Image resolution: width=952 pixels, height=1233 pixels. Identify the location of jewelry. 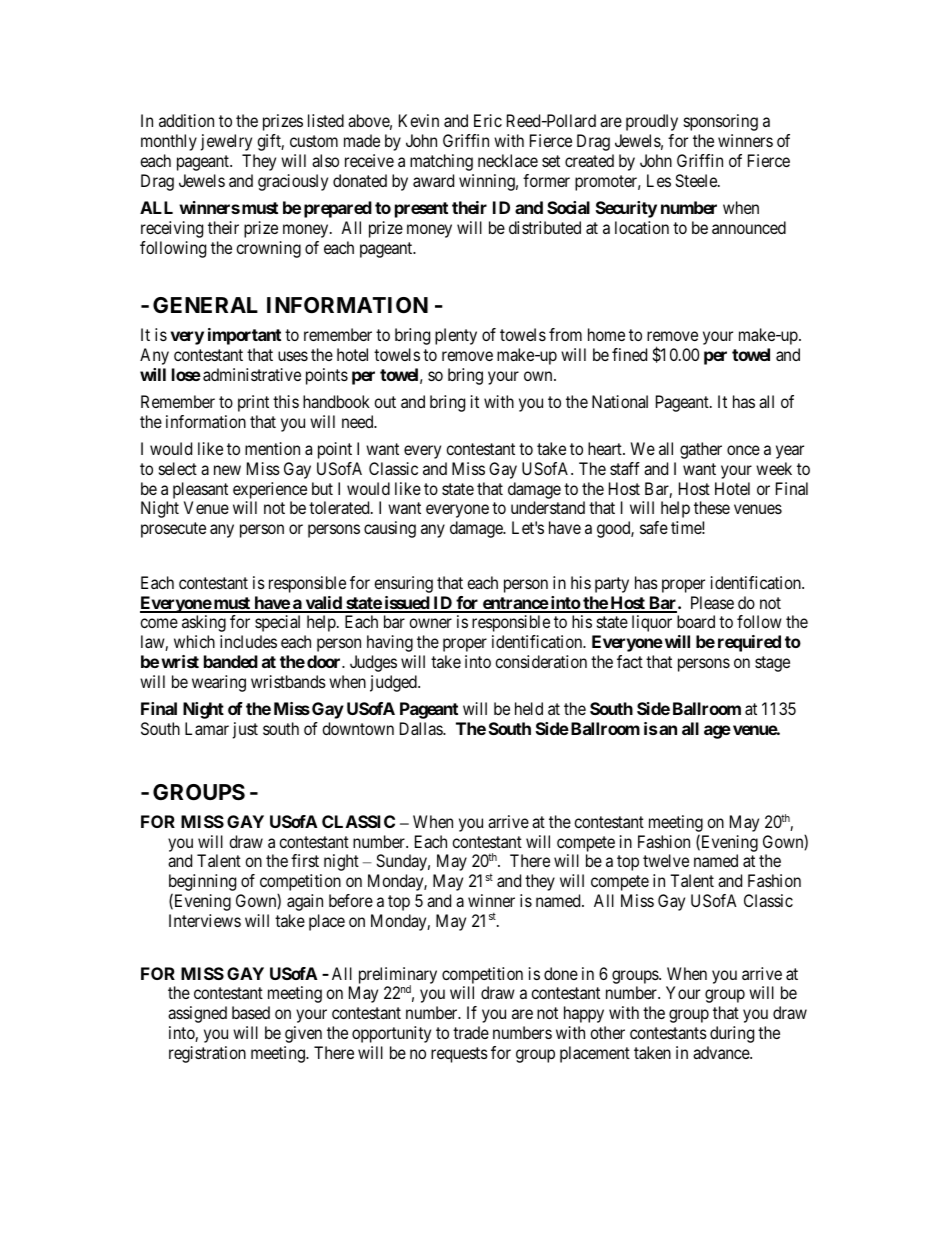
(226, 142).
